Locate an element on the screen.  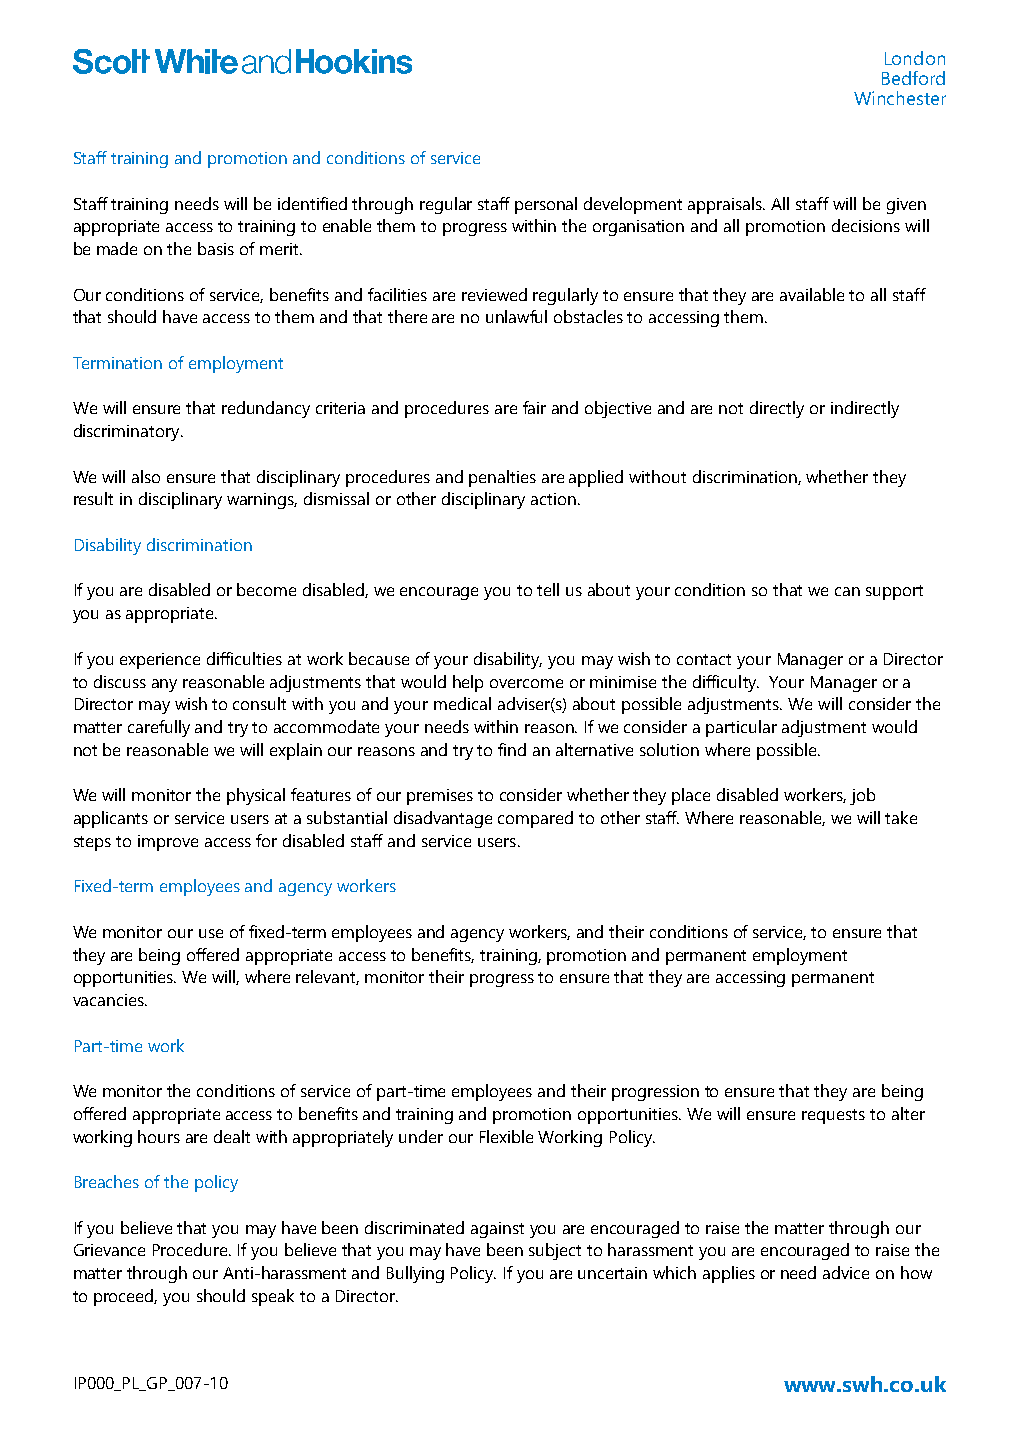
relevant is located at coordinates (327, 977).
